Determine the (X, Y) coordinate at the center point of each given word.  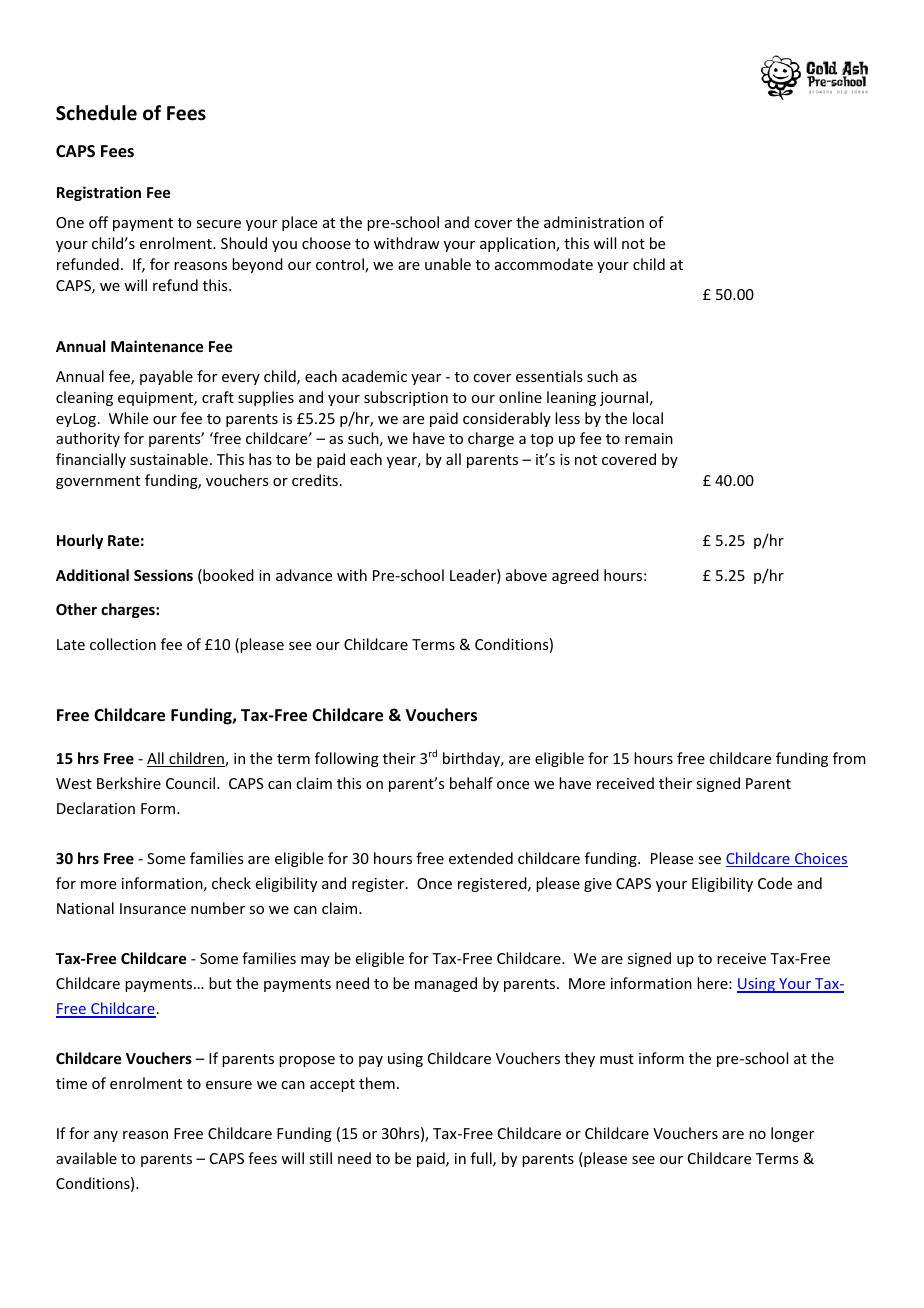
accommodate (544, 264)
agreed (575, 576)
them (377, 1083)
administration (594, 222)
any (106, 1136)
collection (123, 644)
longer (792, 1134)
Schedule (96, 113)
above (526, 575)
